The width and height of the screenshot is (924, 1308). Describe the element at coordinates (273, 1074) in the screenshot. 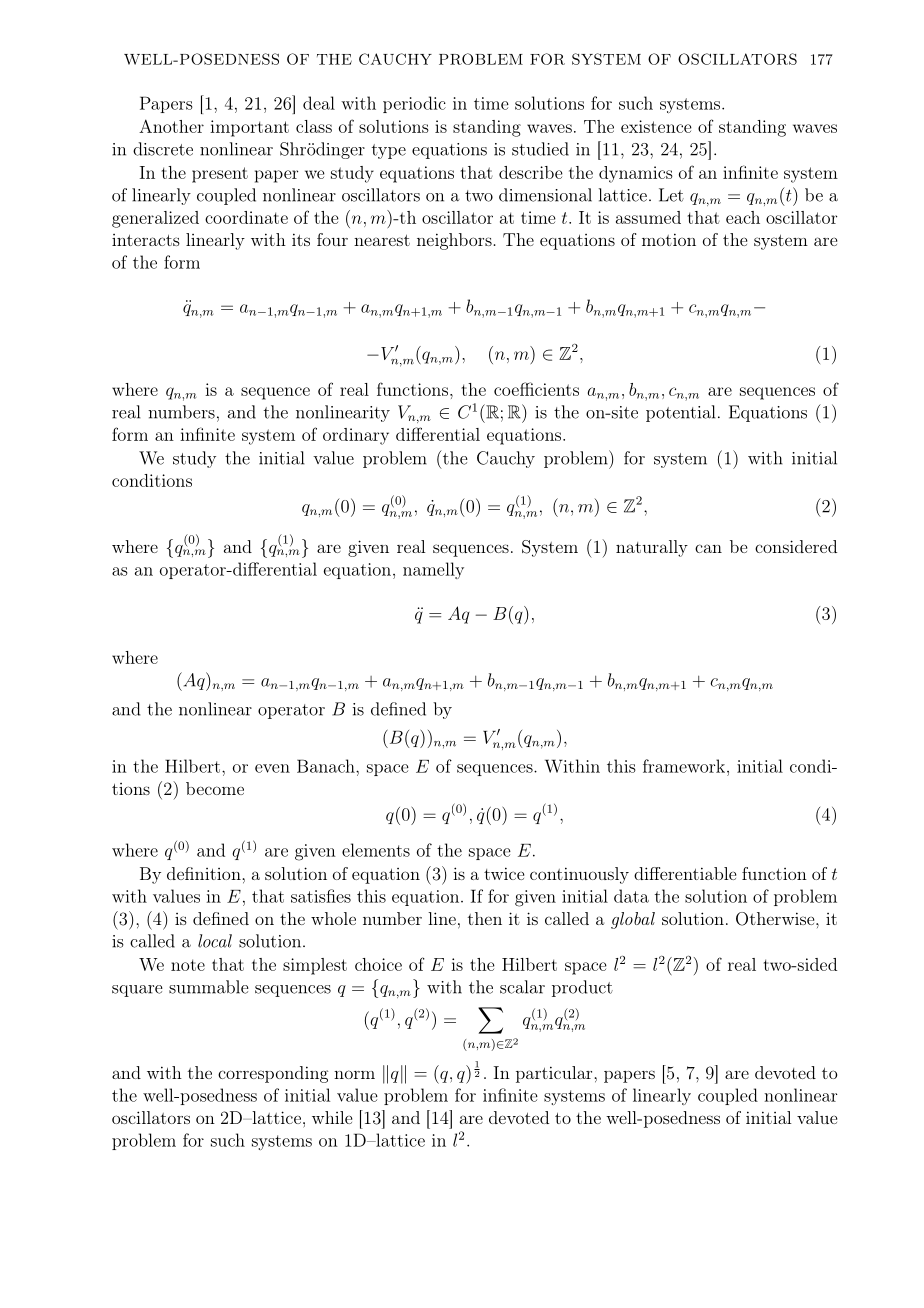

I see `corresponding` at that location.
